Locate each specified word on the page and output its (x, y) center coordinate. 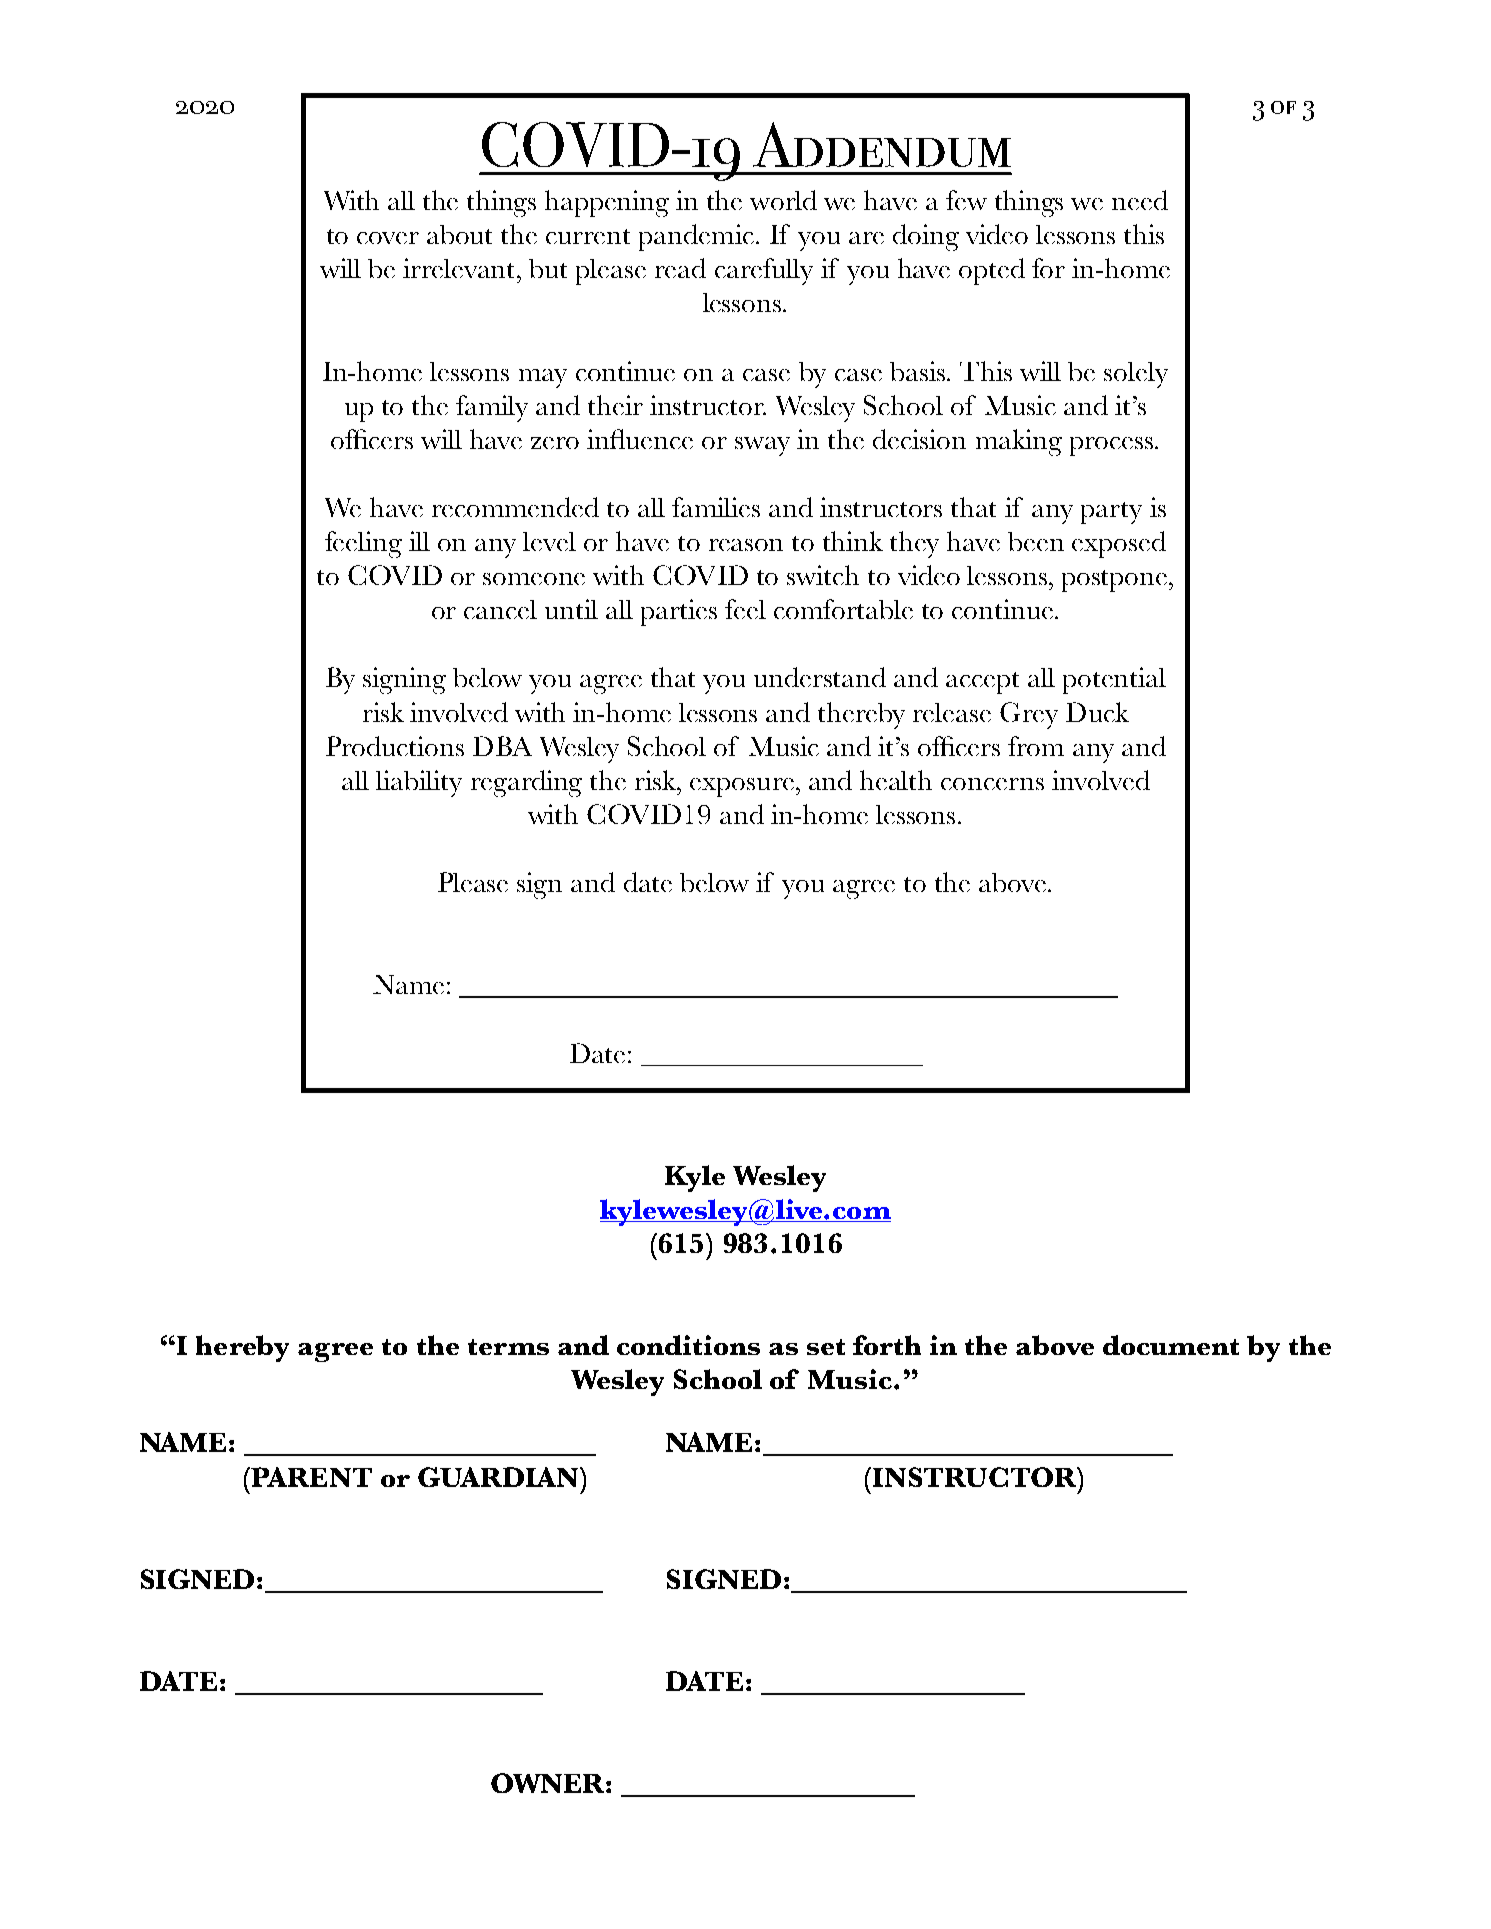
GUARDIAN (499, 1477)
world (783, 200)
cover (388, 238)
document (1171, 1345)
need (1140, 200)
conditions (688, 1345)
